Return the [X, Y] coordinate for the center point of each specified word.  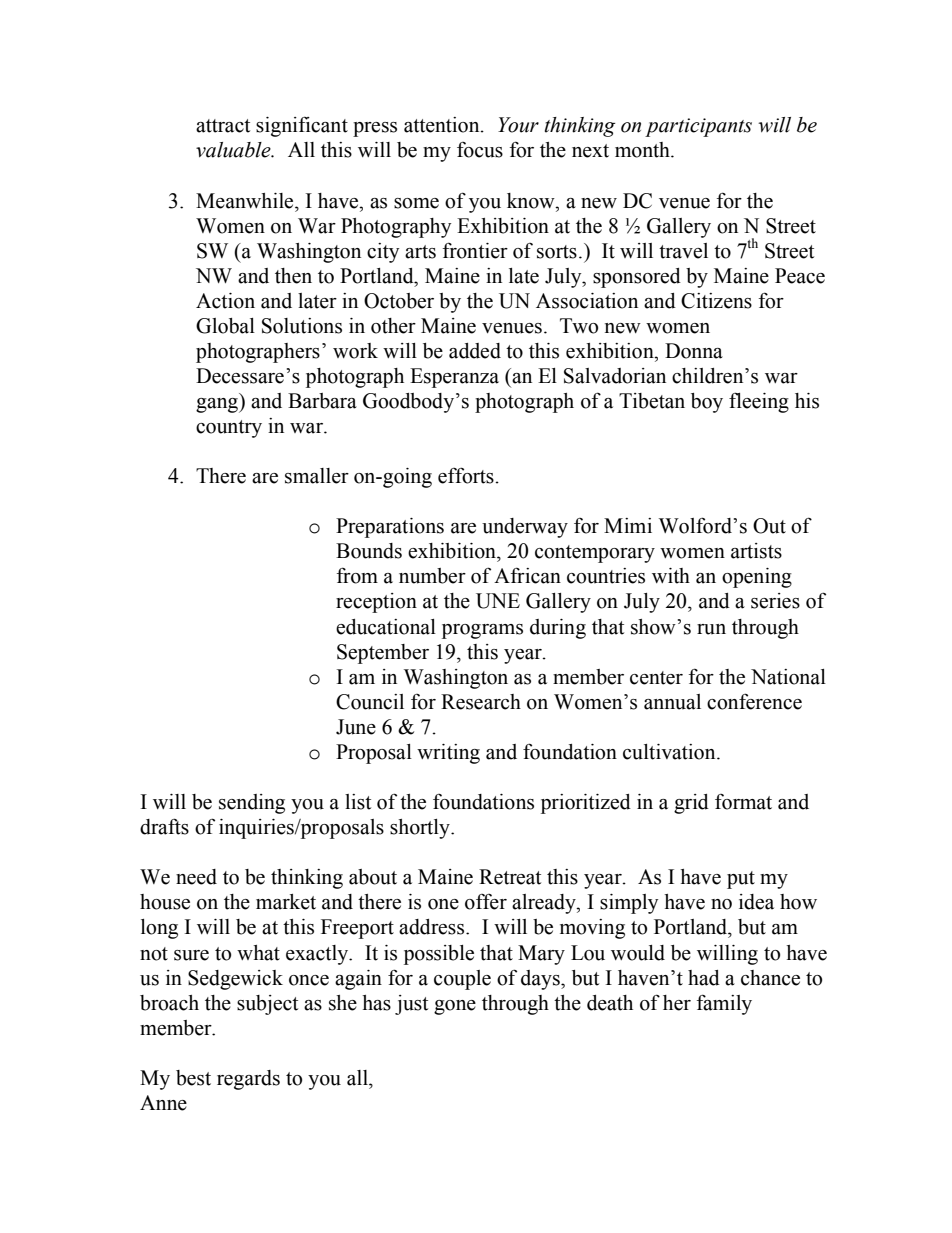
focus [480, 150]
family [724, 1004]
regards [248, 1080]
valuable [234, 150]
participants [698, 127]
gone [455, 1007]
